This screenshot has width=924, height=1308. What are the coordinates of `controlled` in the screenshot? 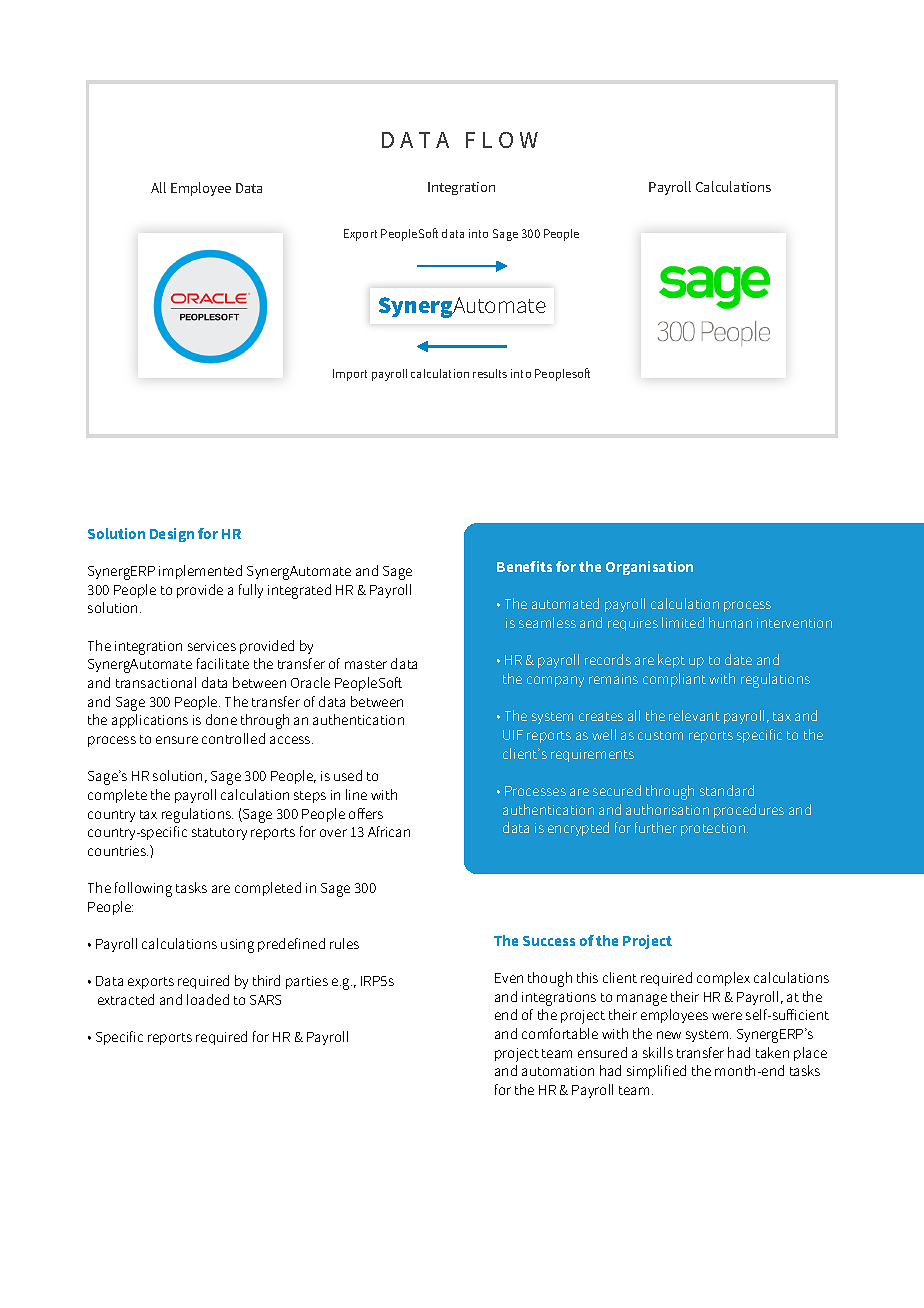 It's located at (233, 738).
